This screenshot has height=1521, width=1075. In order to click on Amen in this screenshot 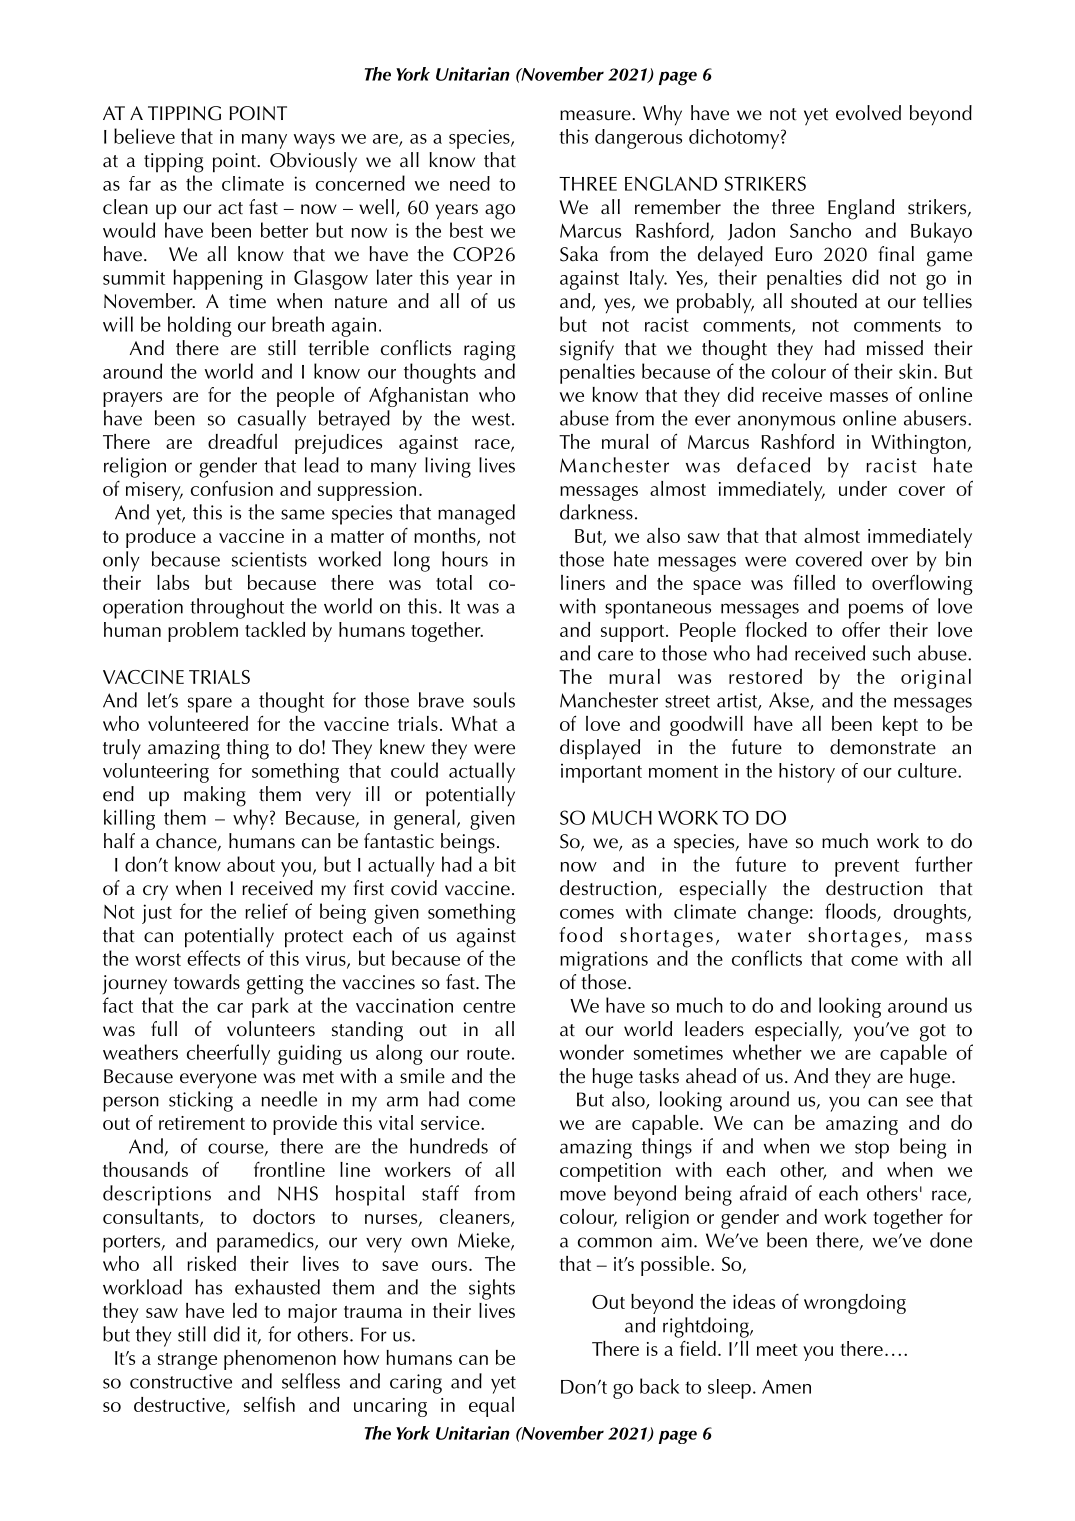, I will do `click(786, 1386)`.
